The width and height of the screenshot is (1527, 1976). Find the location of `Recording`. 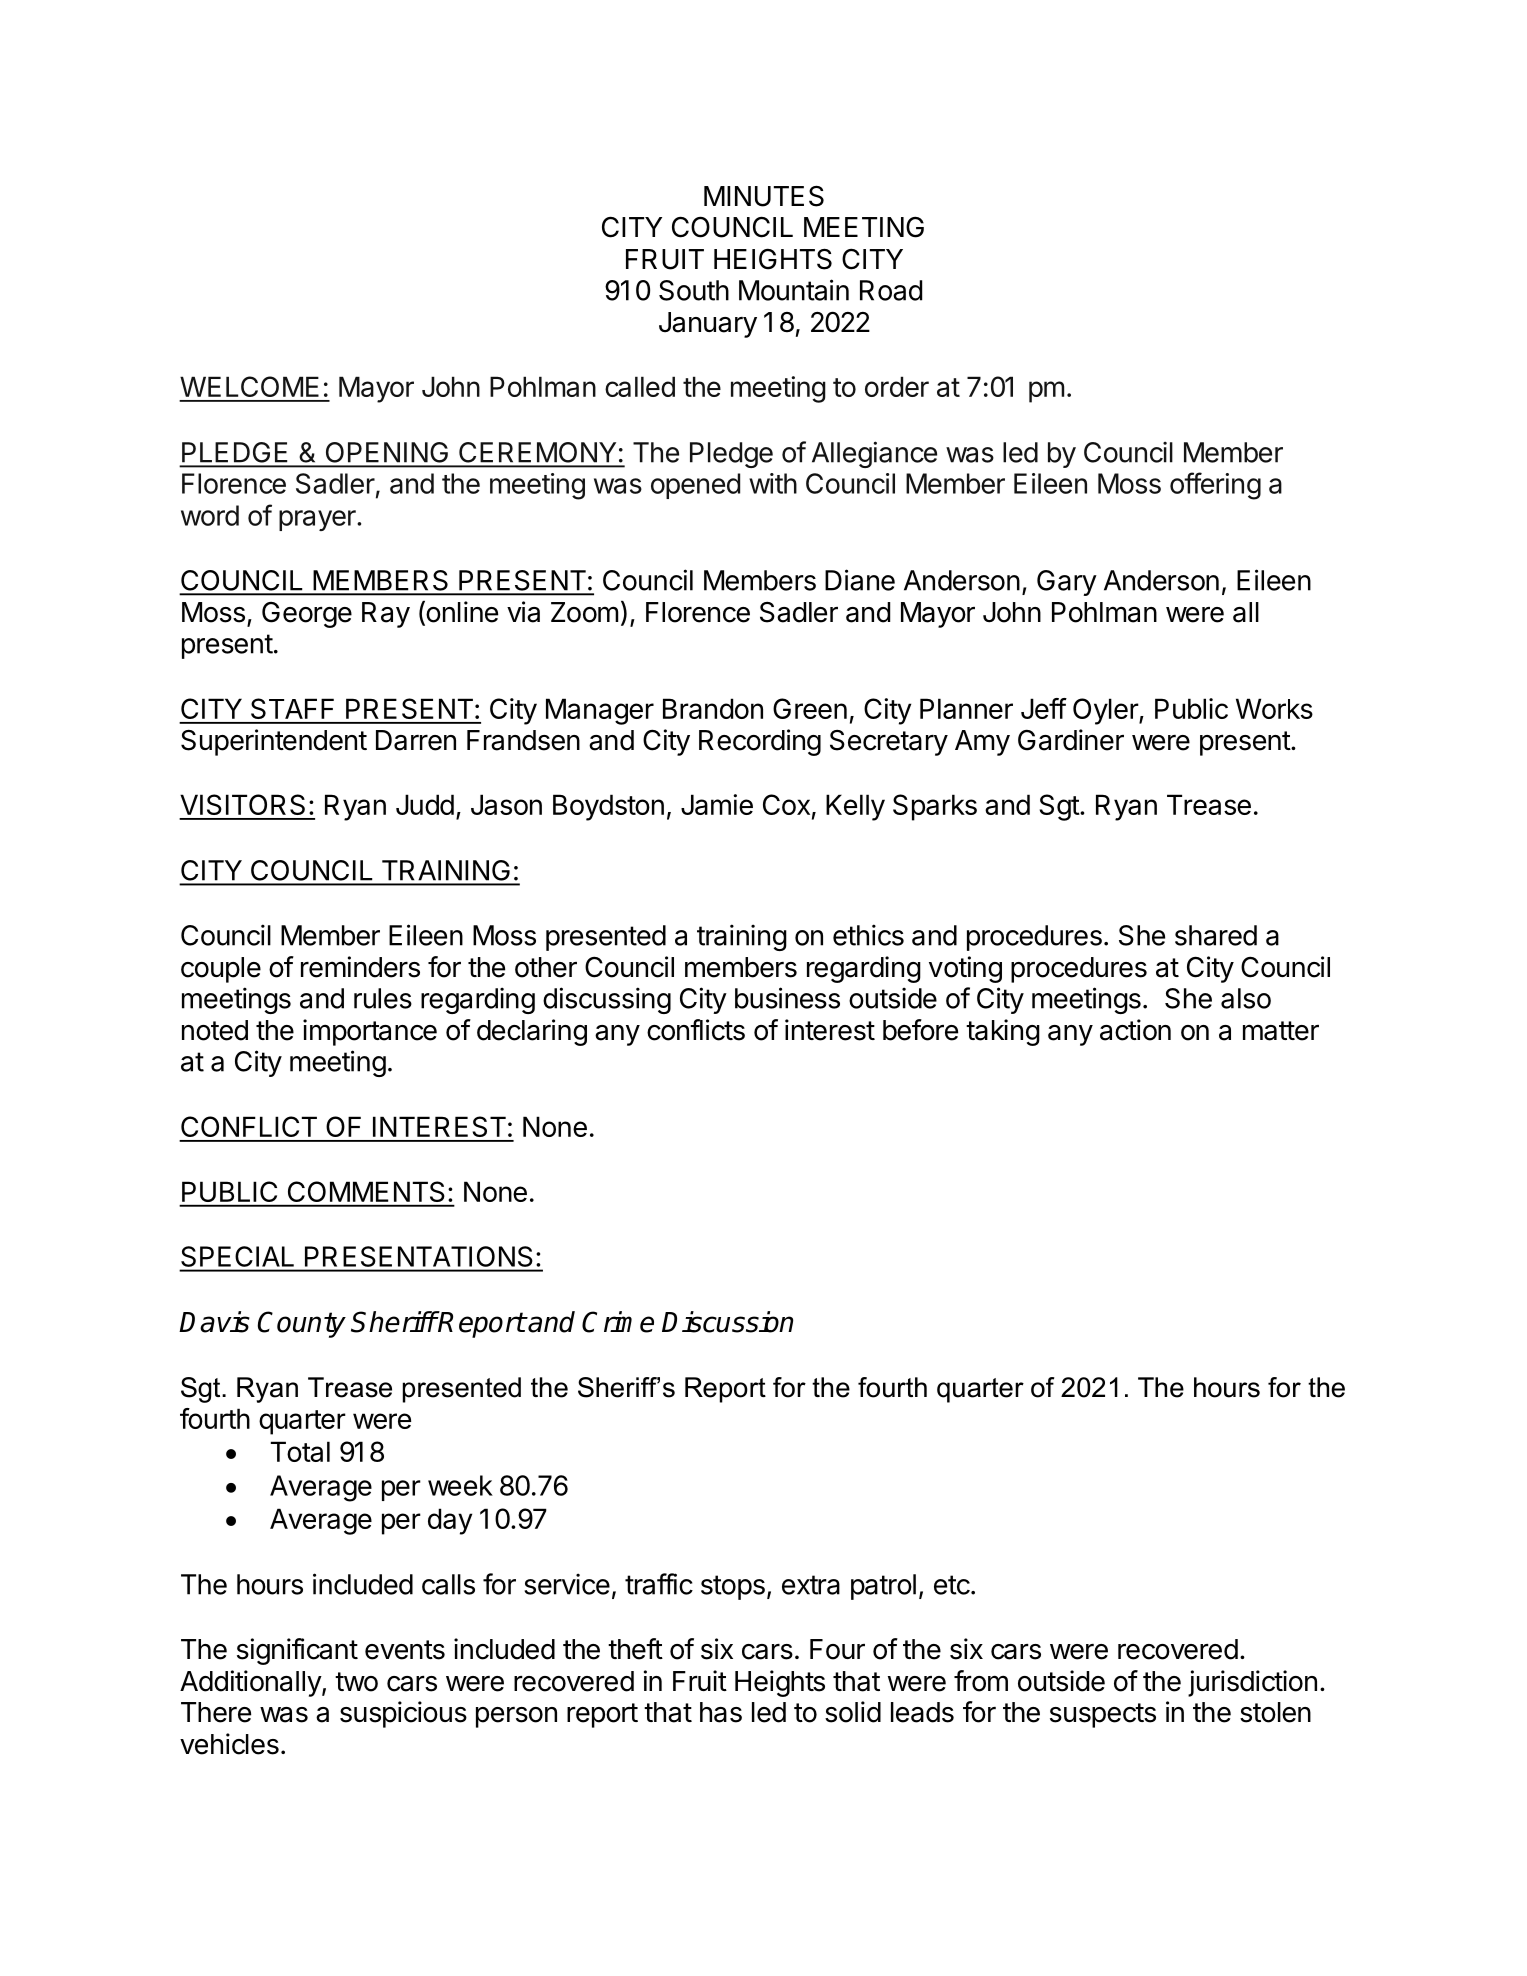

Recording is located at coordinates (760, 742).
